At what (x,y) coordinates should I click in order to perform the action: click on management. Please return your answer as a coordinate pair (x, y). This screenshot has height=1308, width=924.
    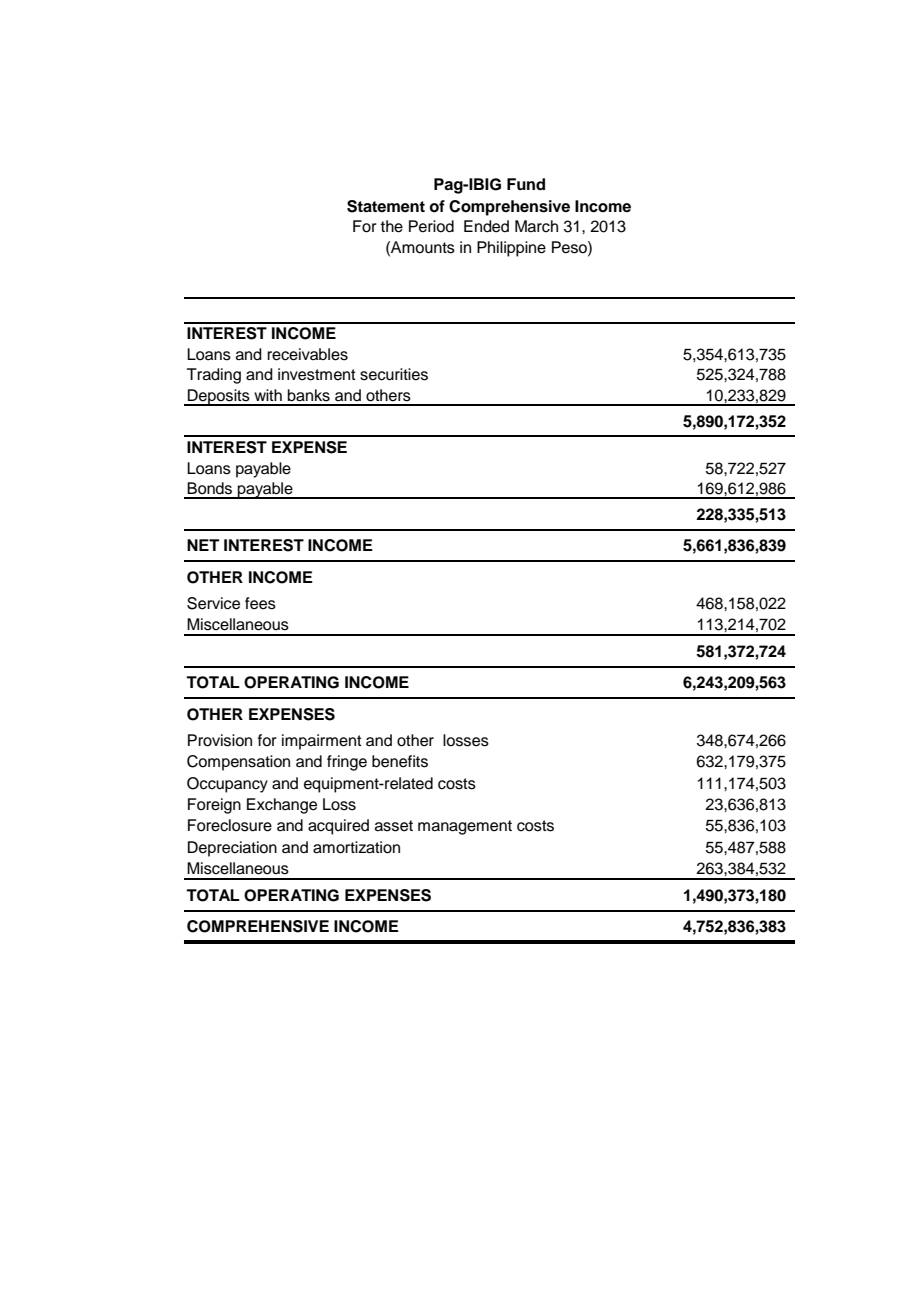
    Looking at the image, I should click on (465, 827).
